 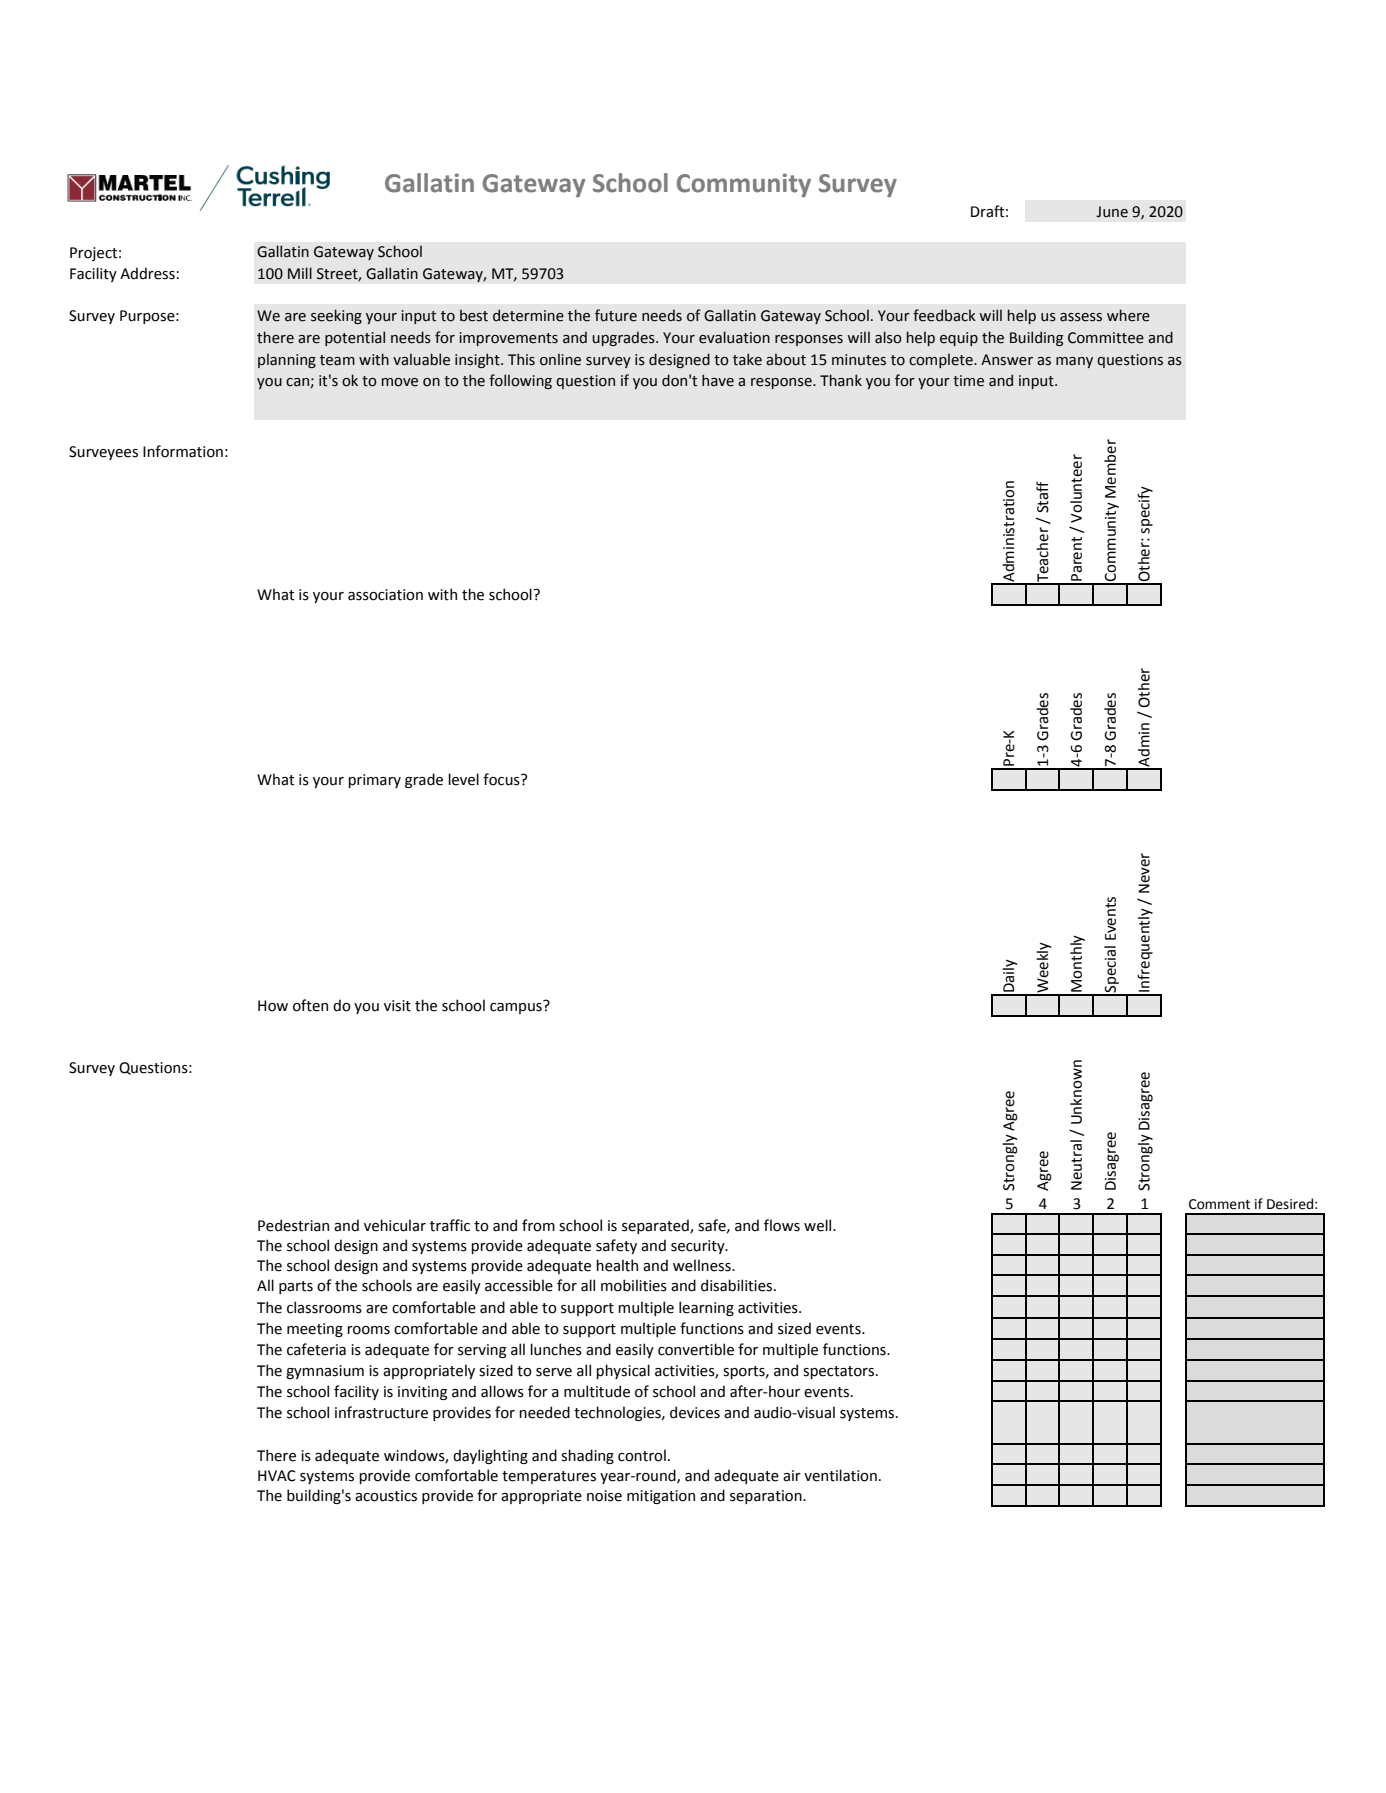 I want to click on time, so click(x=968, y=381).
